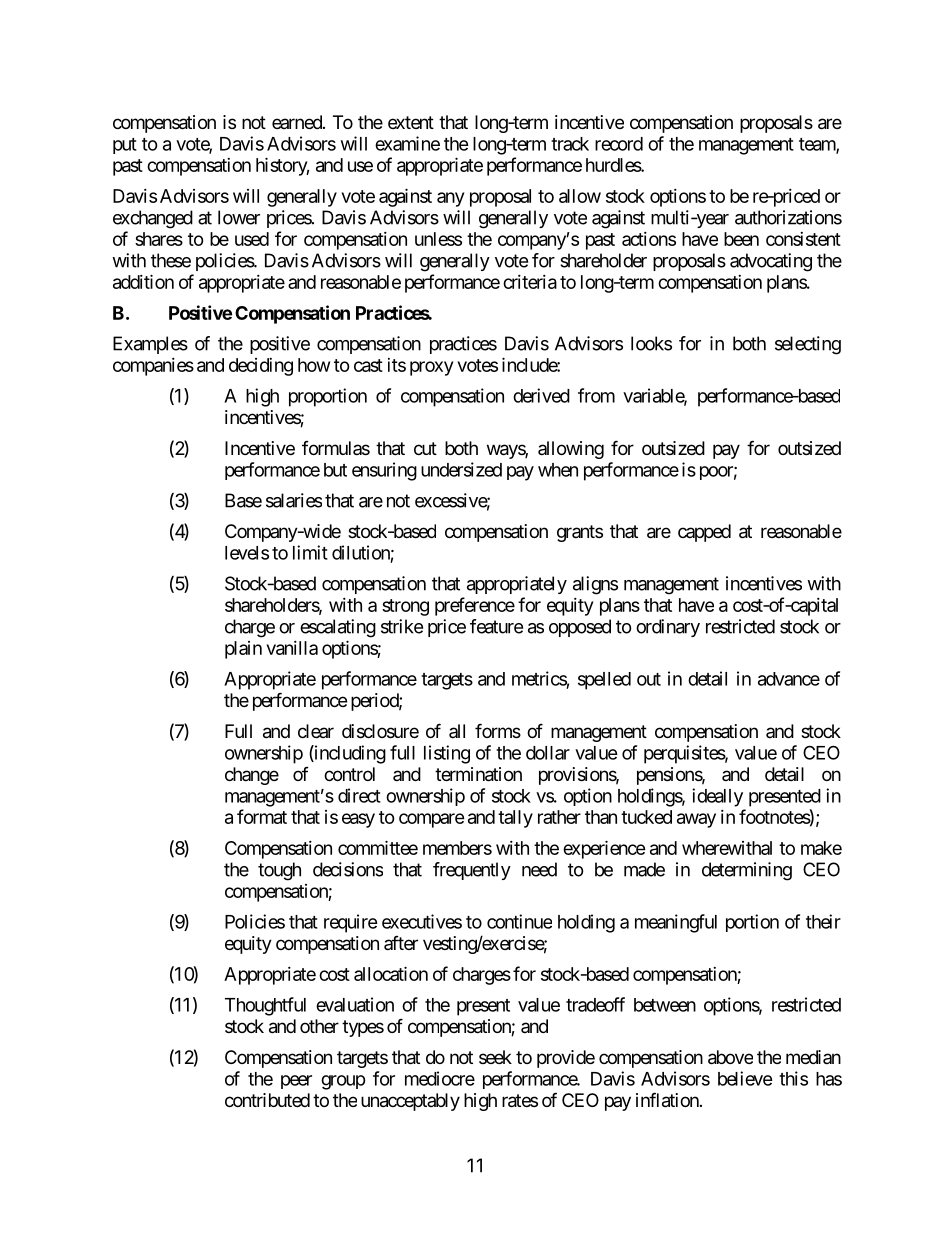 The width and height of the page is (952, 1233). What do you see at coordinates (668, 628) in the page?
I see `ordinary` at bounding box center [668, 628].
